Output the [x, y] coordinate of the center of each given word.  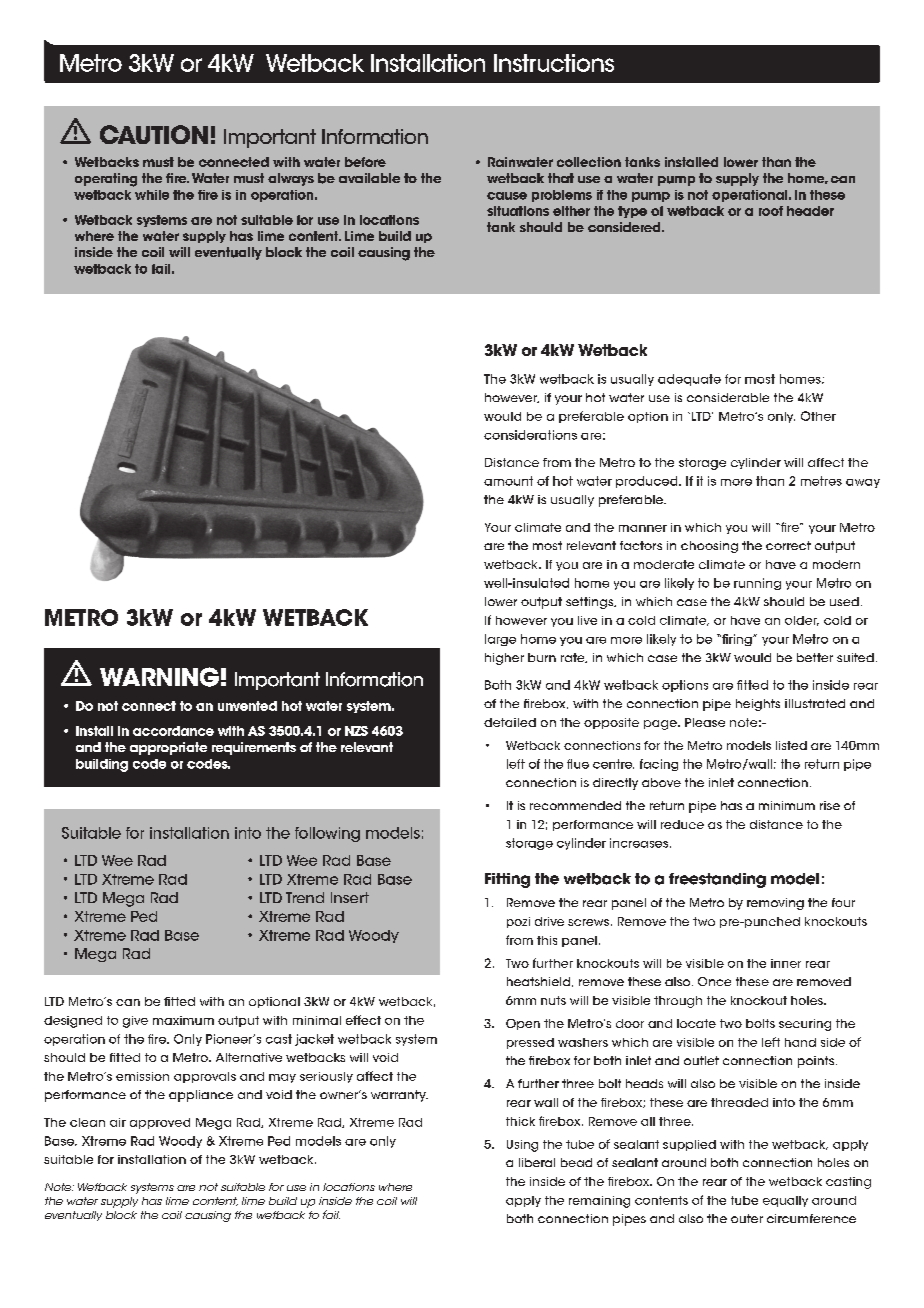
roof [771, 211]
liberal [537, 1162]
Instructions [554, 63]
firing [737, 640]
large [500, 640]
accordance [173, 731]
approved [160, 1123]
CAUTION [154, 134]
